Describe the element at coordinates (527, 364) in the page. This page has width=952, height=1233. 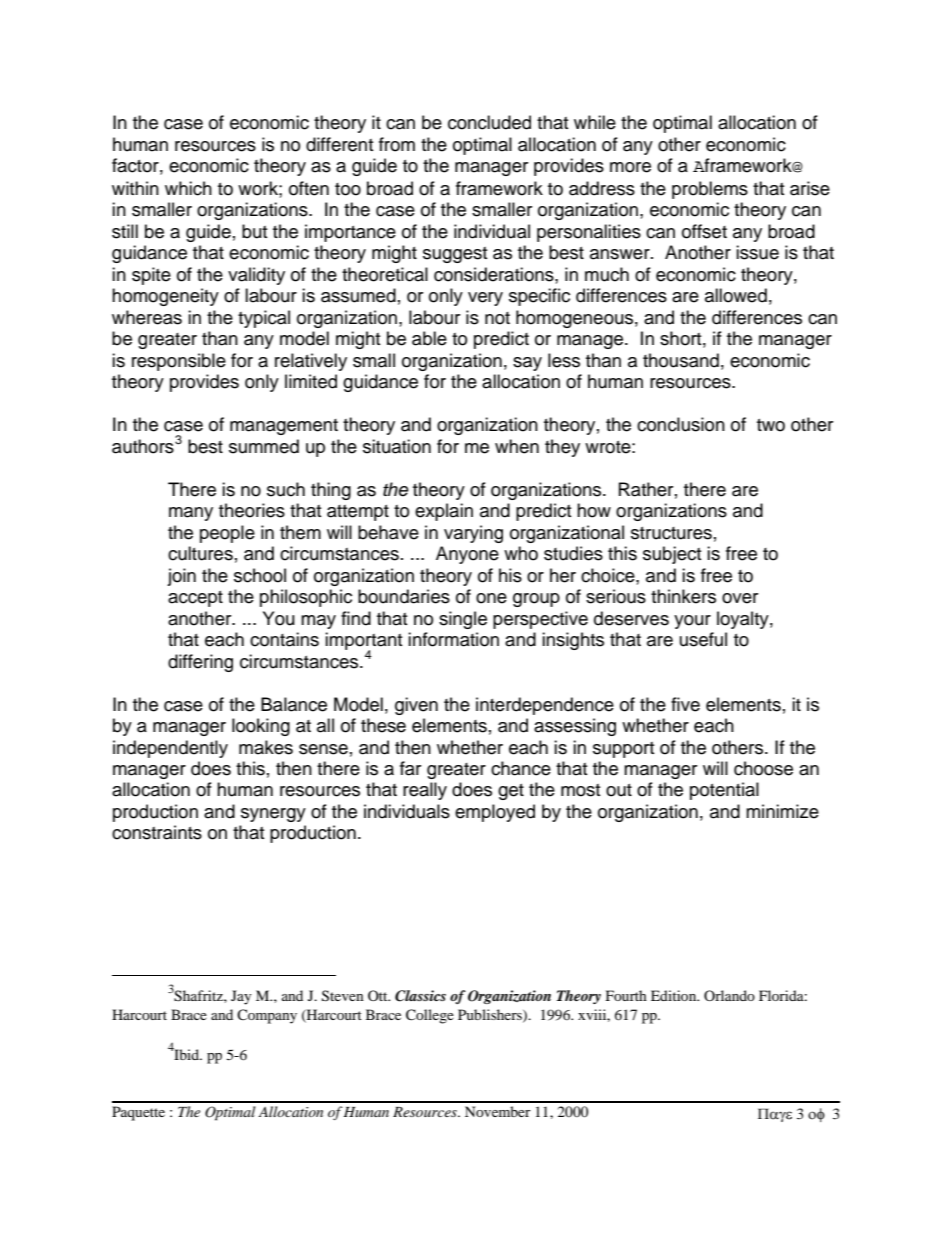
I see `say` at that location.
